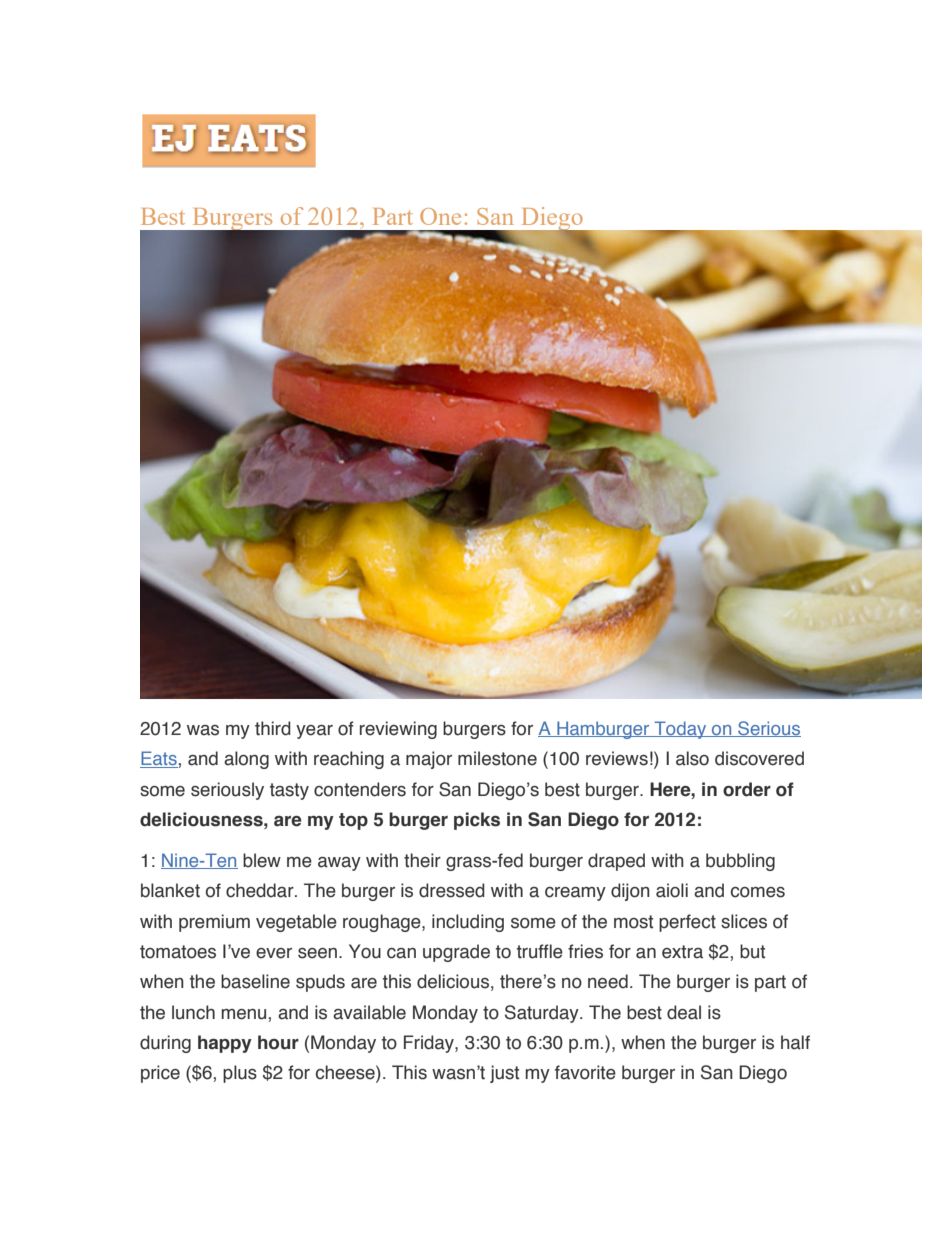  What do you see at coordinates (504, 1074) in the image?
I see `just` at bounding box center [504, 1074].
